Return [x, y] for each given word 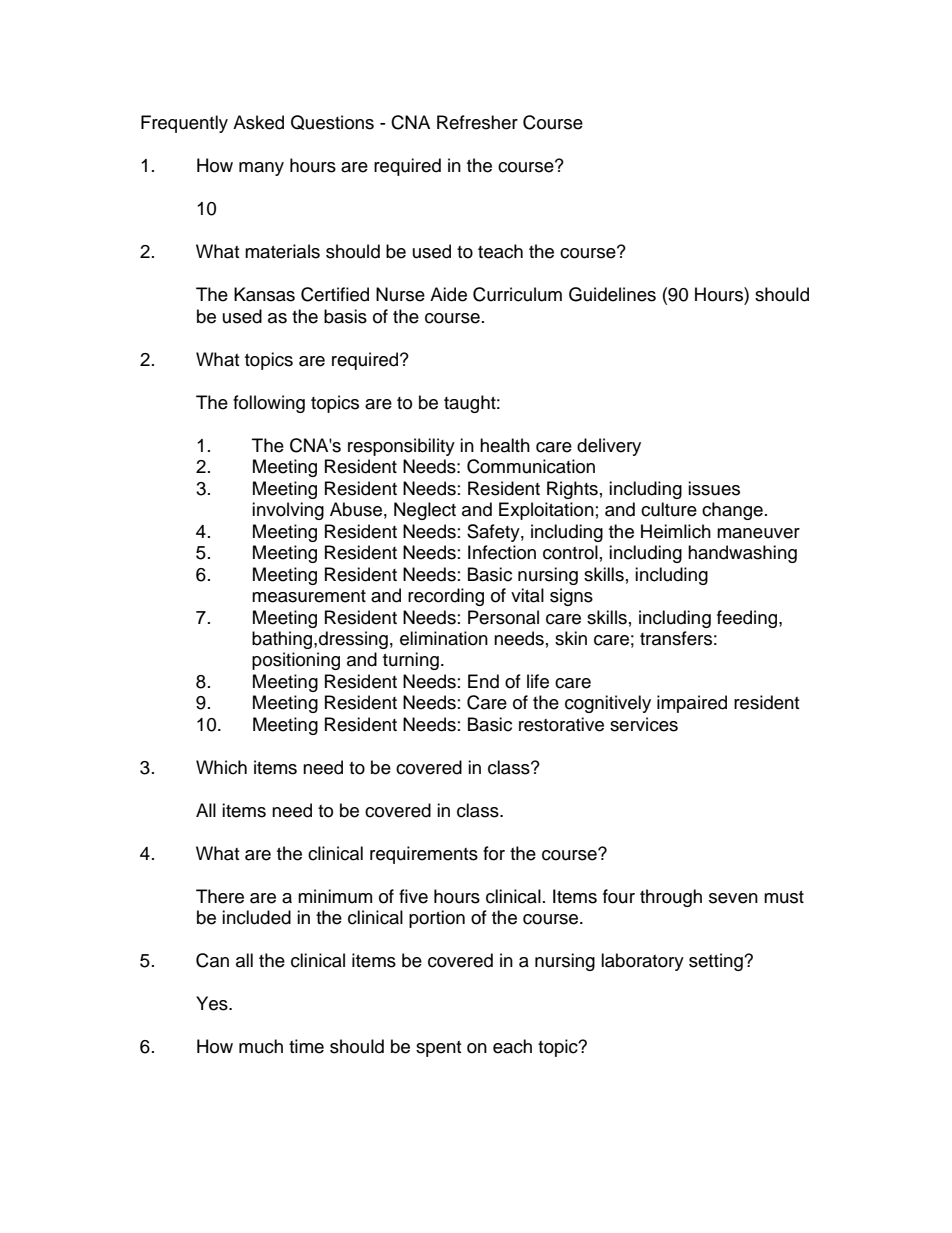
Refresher [477, 122]
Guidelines [612, 294]
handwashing [742, 554]
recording [446, 597]
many [261, 169]
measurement [309, 596]
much [261, 1046]
